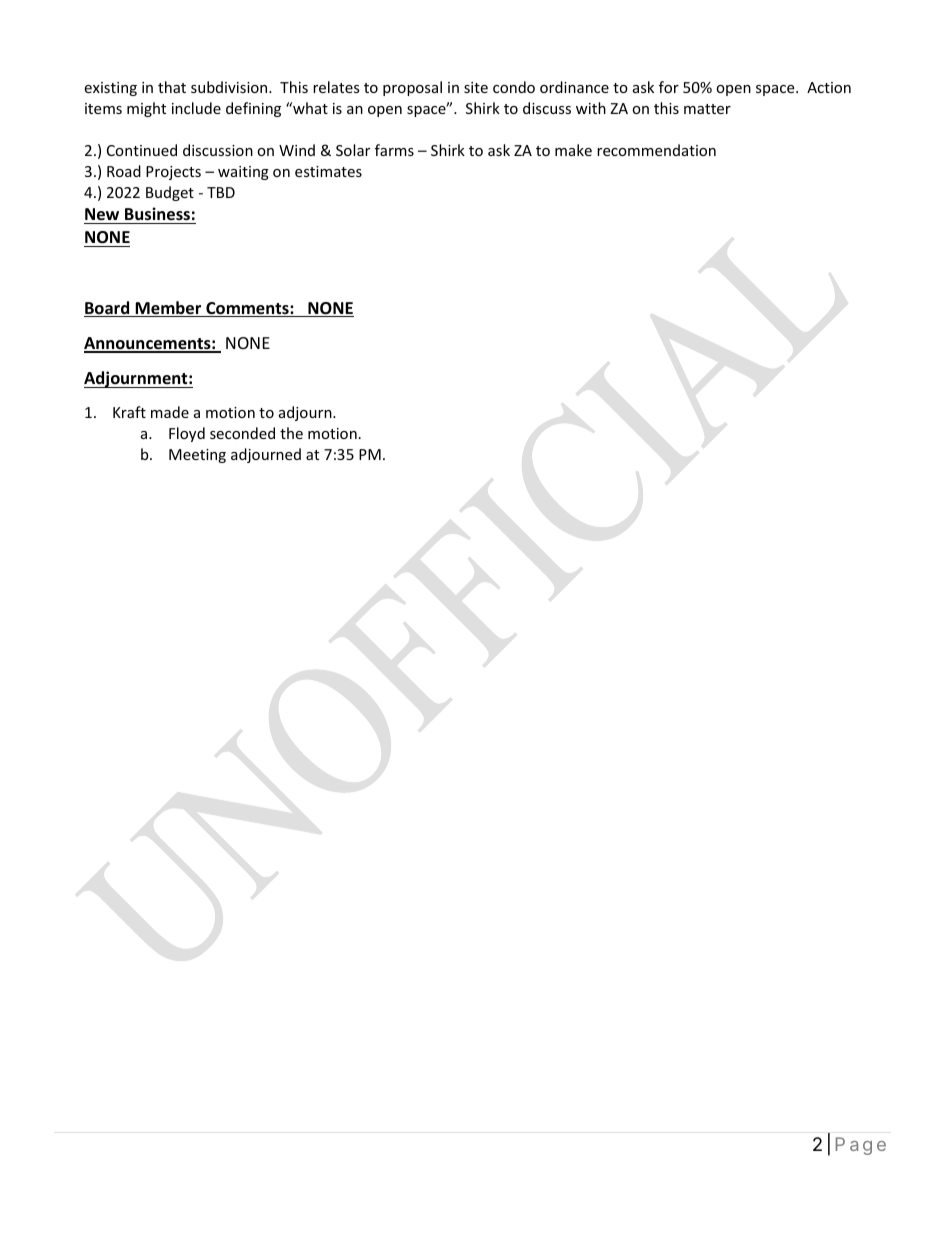  I want to click on the, so click(291, 433).
